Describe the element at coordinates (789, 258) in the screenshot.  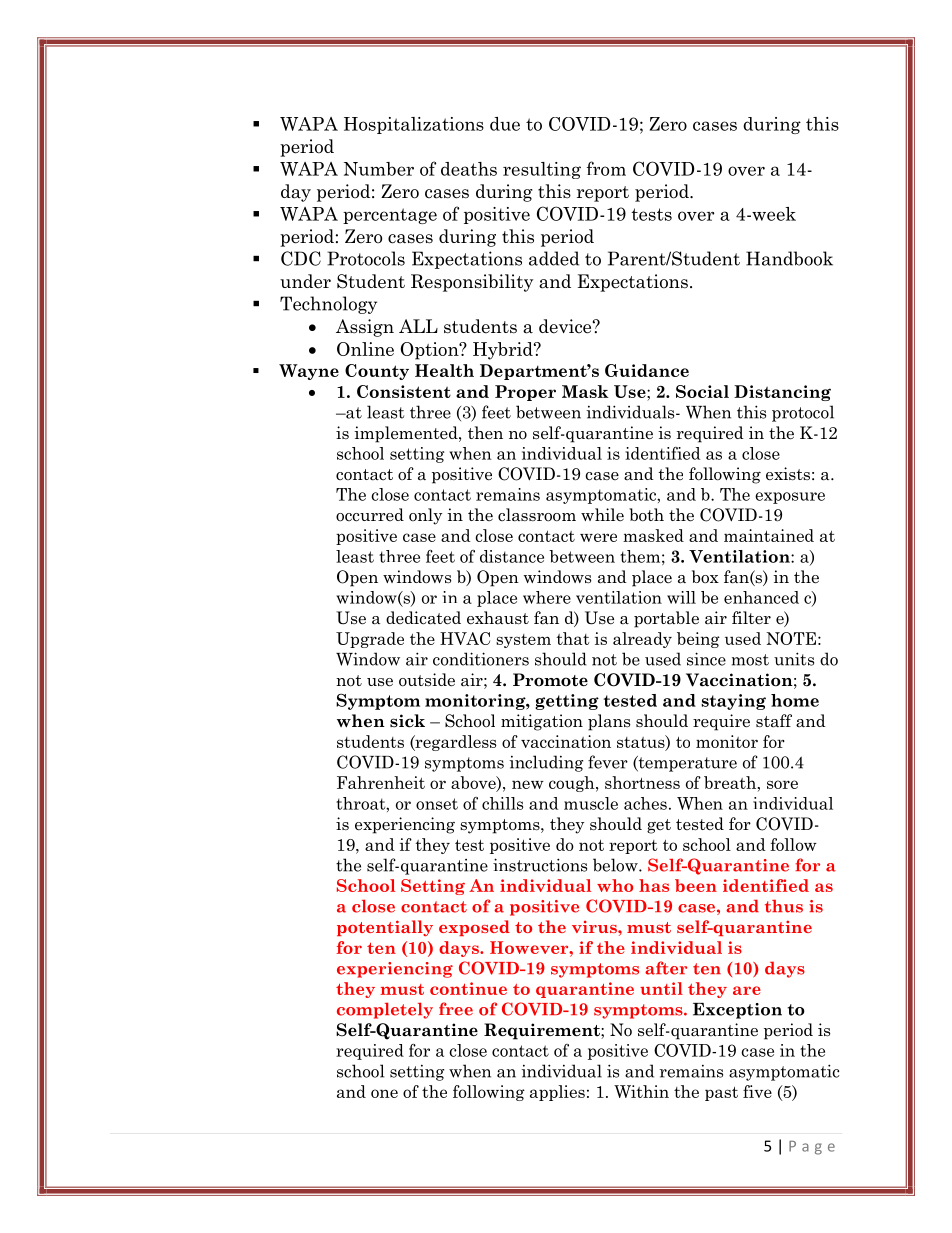
I see `Handbook` at that location.
